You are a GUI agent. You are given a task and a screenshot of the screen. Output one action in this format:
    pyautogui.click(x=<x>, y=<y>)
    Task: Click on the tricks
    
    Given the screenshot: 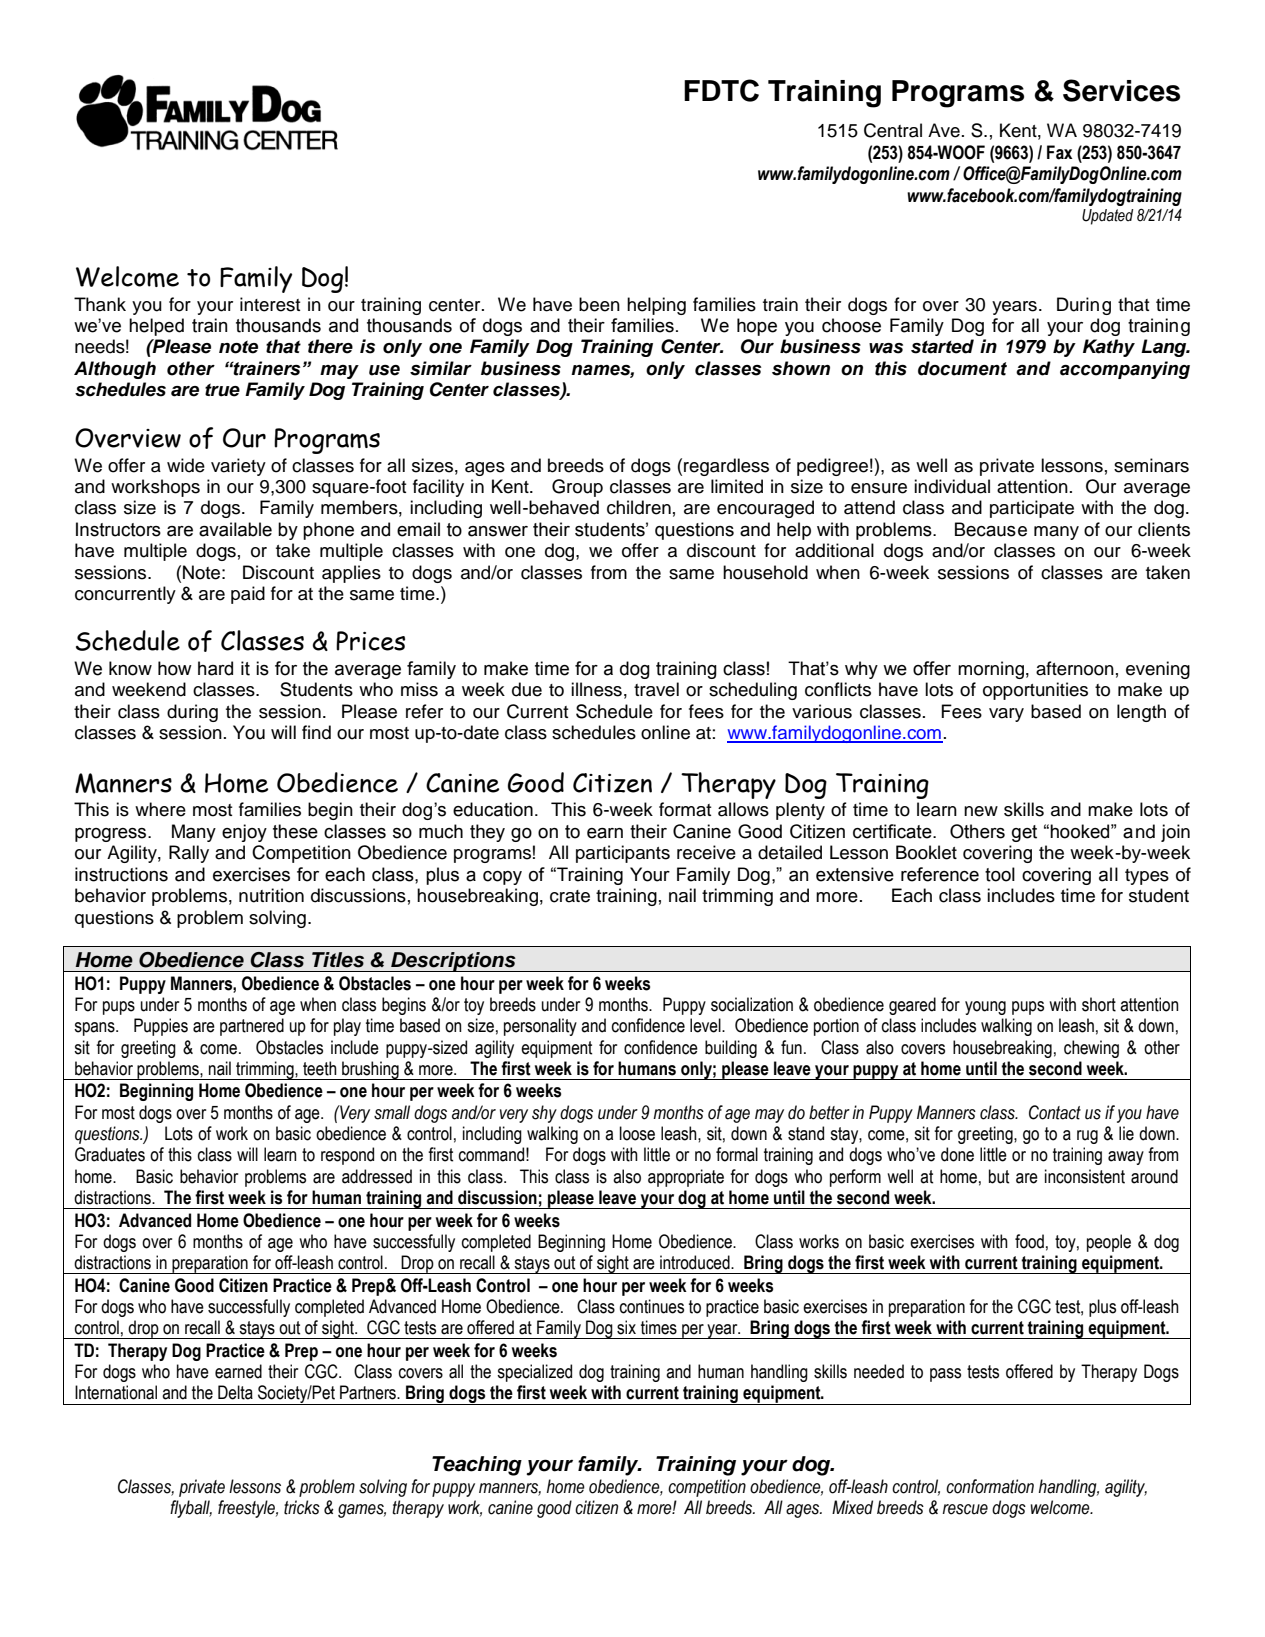 What is the action you would take?
    pyautogui.click(x=302, y=1507)
